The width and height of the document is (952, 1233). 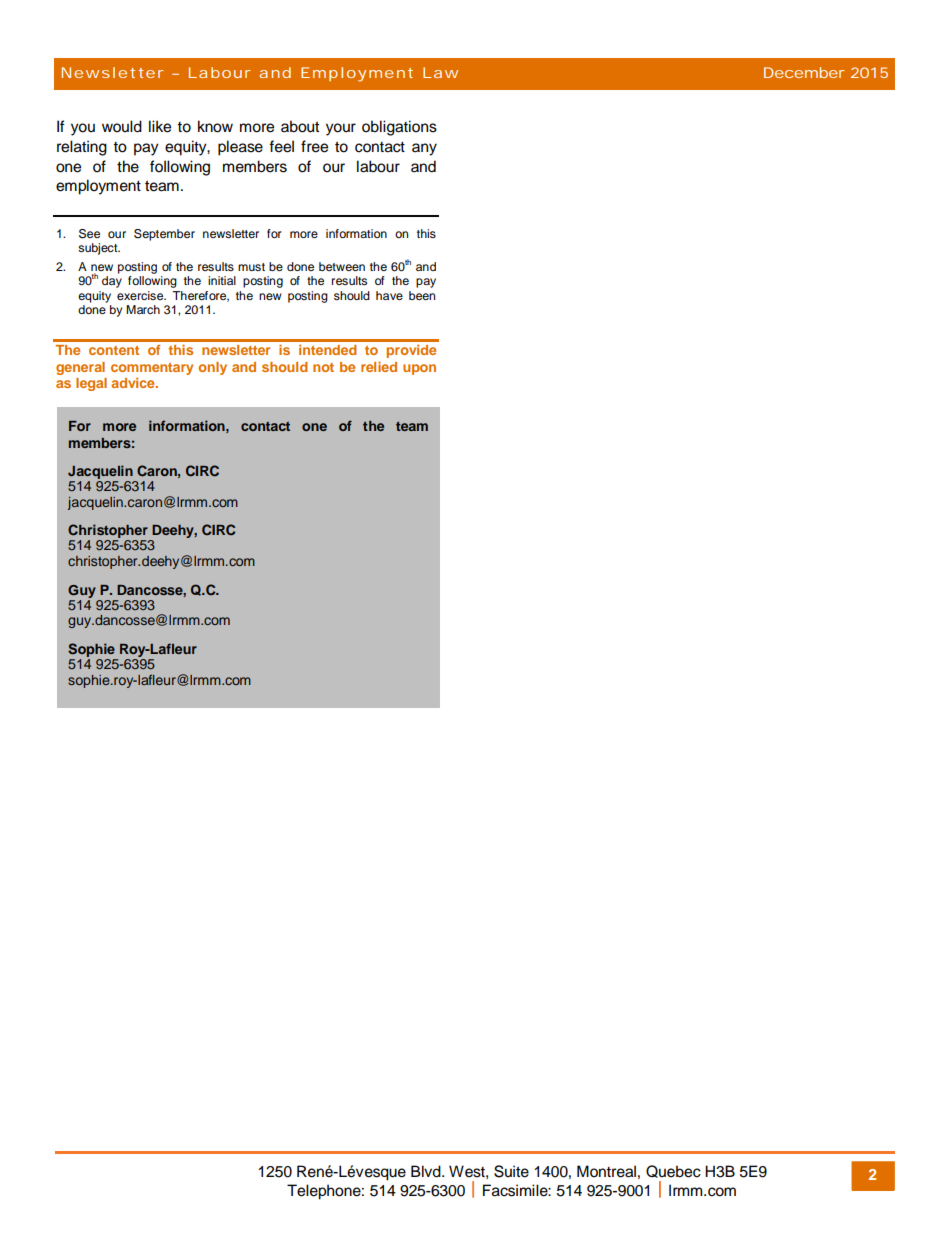 I want to click on Blvd, so click(x=427, y=1171).
